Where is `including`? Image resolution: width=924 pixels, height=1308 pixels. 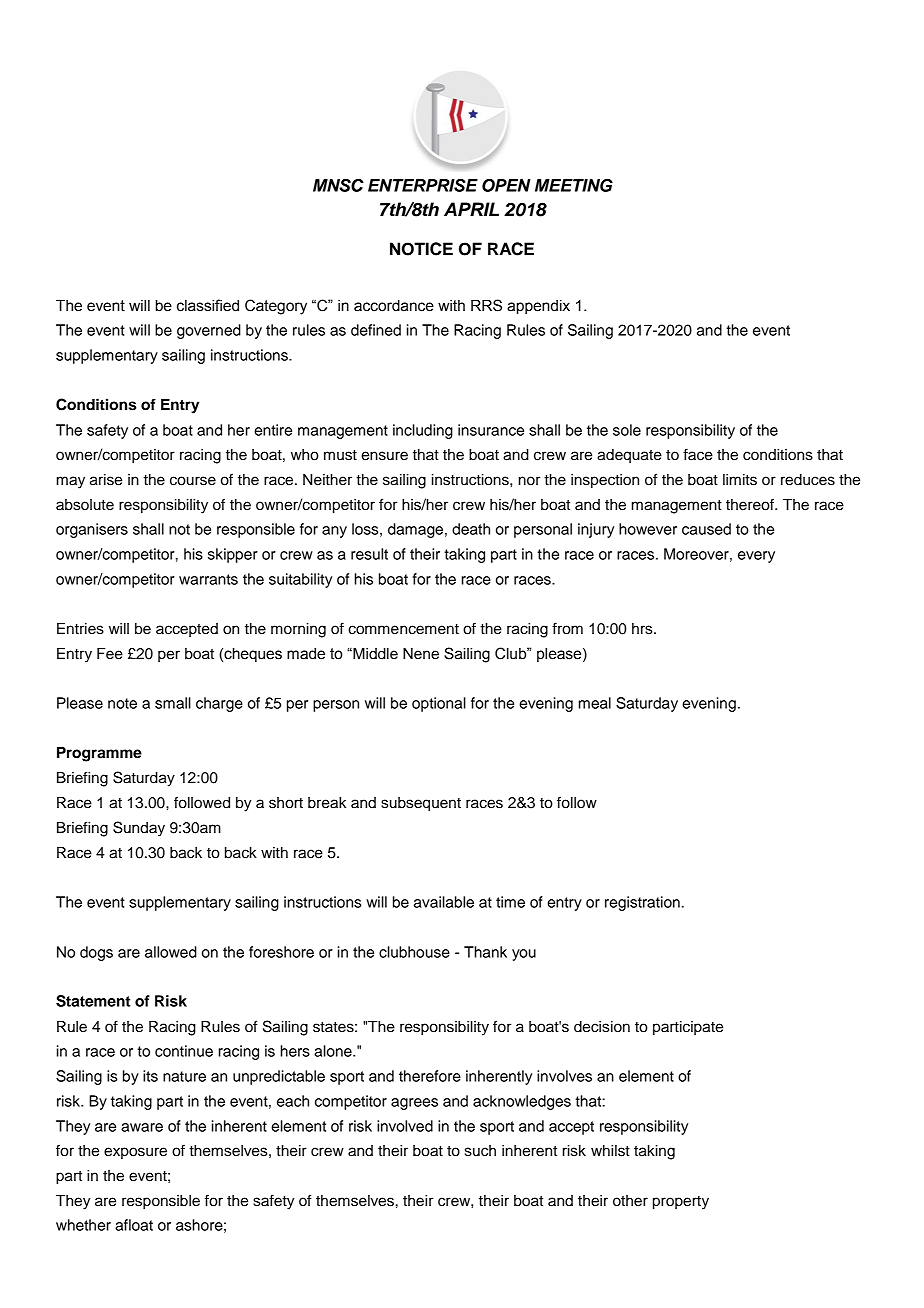
including is located at coordinates (423, 431).
